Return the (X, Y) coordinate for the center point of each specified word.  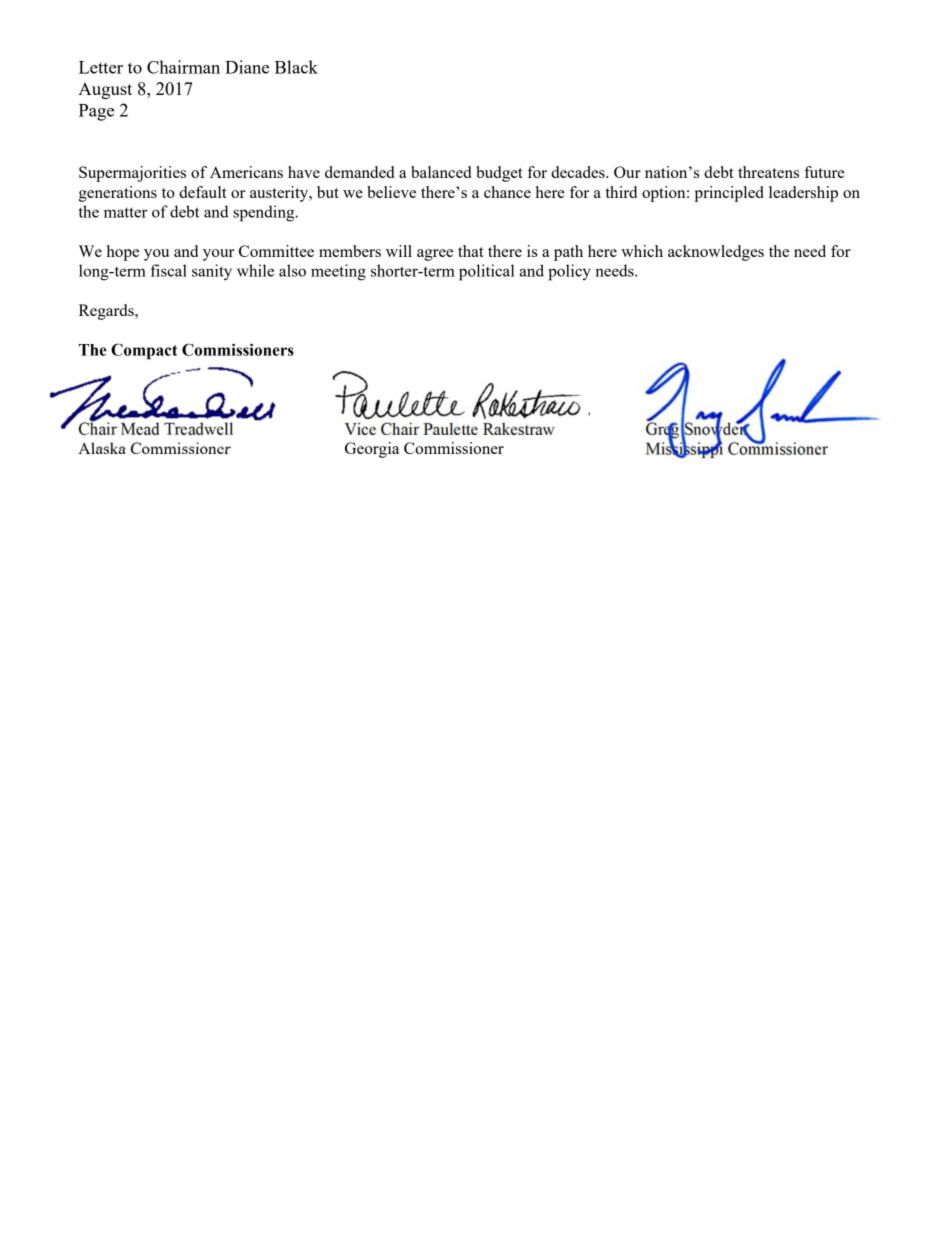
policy (569, 272)
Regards (107, 312)
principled (729, 194)
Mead (140, 428)
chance (507, 192)
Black (296, 67)
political (487, 272)
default (203, 192)
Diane (247, 67)
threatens (768, 172)
